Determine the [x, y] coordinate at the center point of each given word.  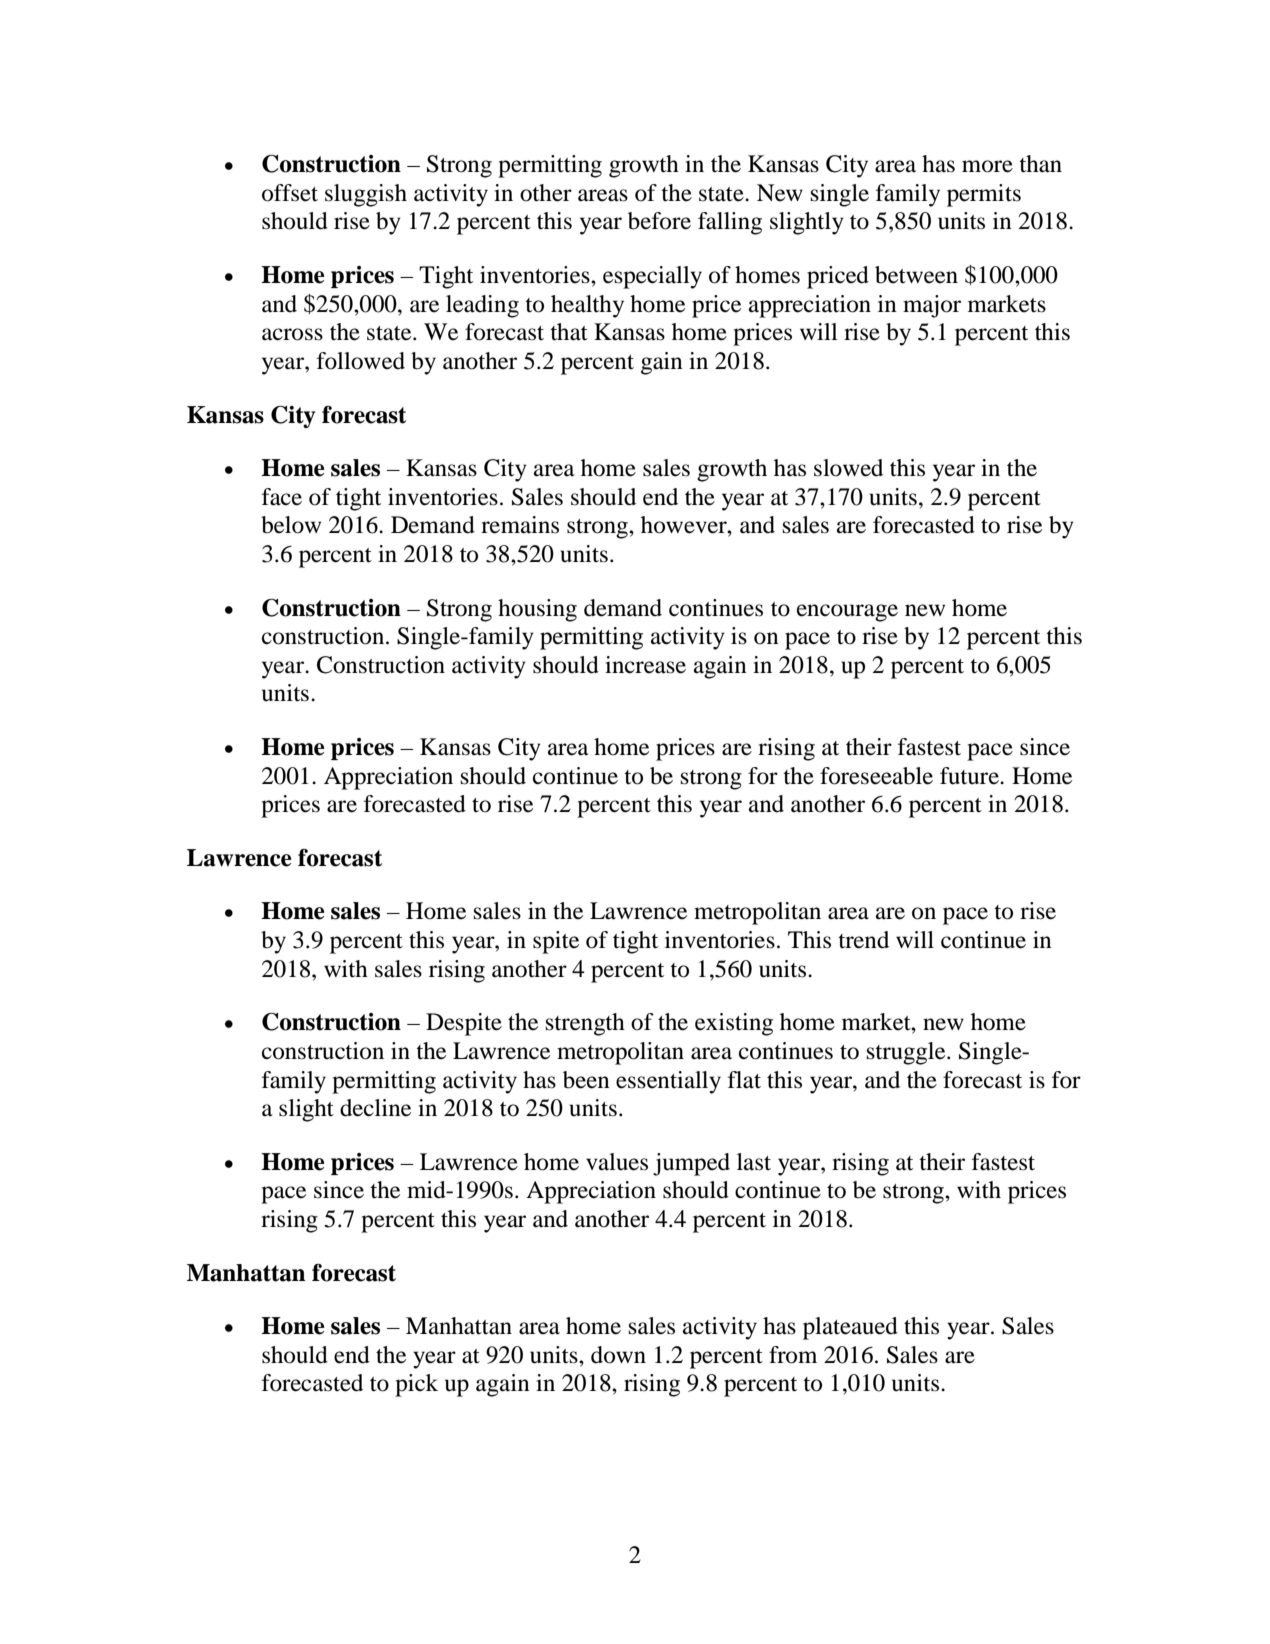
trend [863, 940]
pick [416, 1385]
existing [734, 1024]
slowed [848, 468]
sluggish [366, 195]
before [659, 221]
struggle [907, 1053]
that [569, 332]
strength [585, 1024]
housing [537, 610]
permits [984, 195]
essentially [668, 1082]
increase [645, 665]
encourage [847, 613]
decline [375, 1108]
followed [361, 361]
